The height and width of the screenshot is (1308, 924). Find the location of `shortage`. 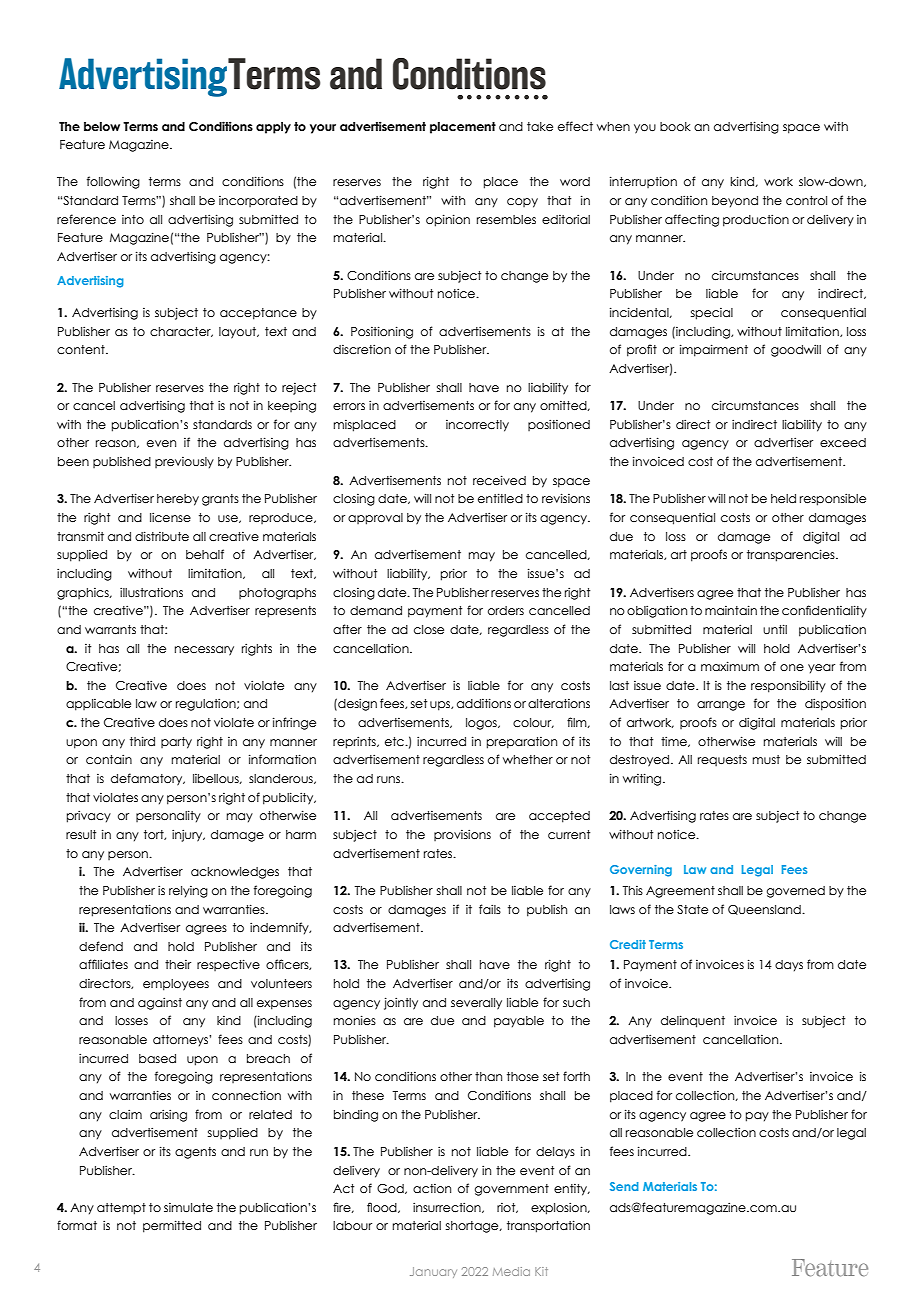

shortage is located at coordinates (473, 1227).
